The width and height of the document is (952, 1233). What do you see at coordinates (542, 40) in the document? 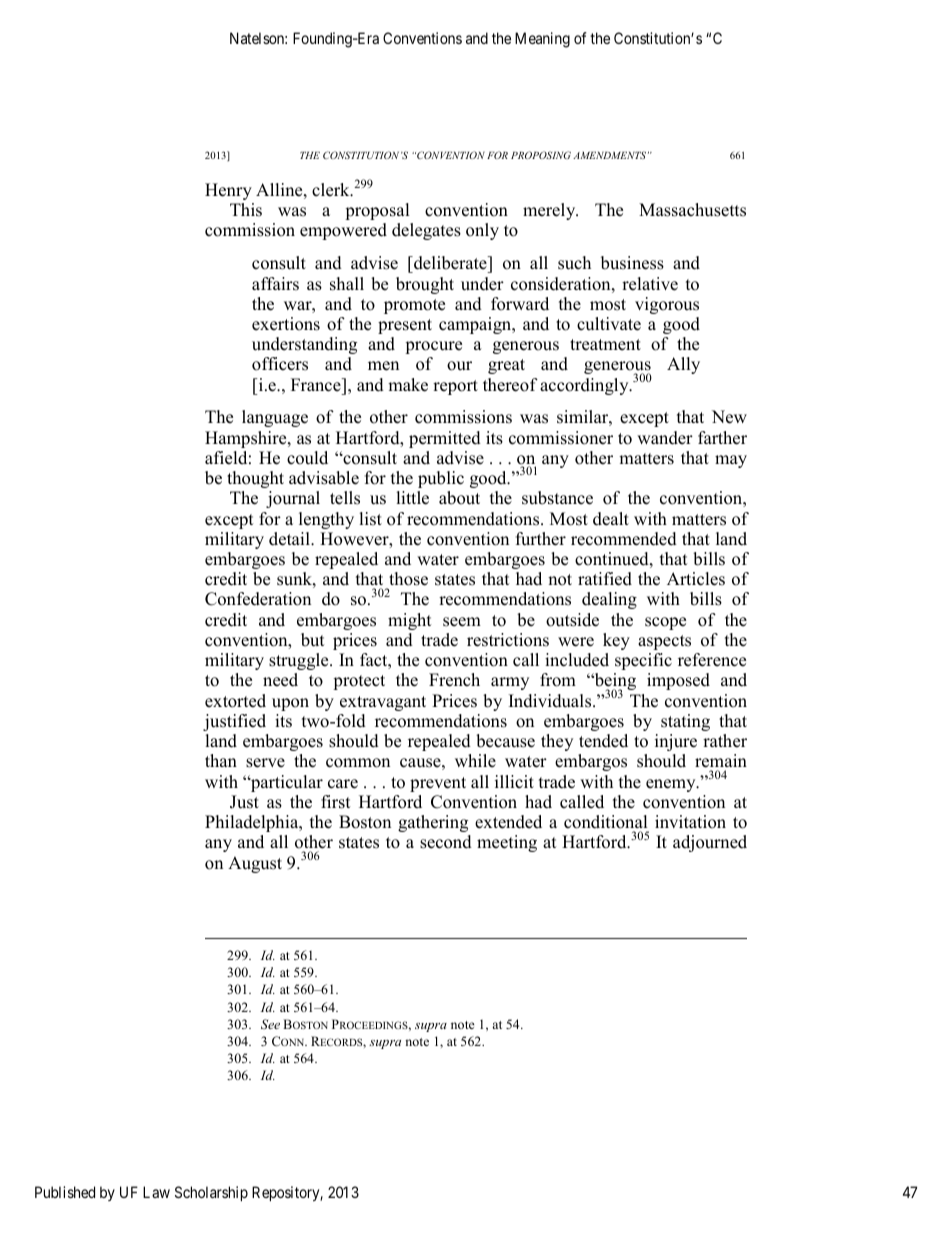
I see `Meaning` at bounding box center [542, 40].
